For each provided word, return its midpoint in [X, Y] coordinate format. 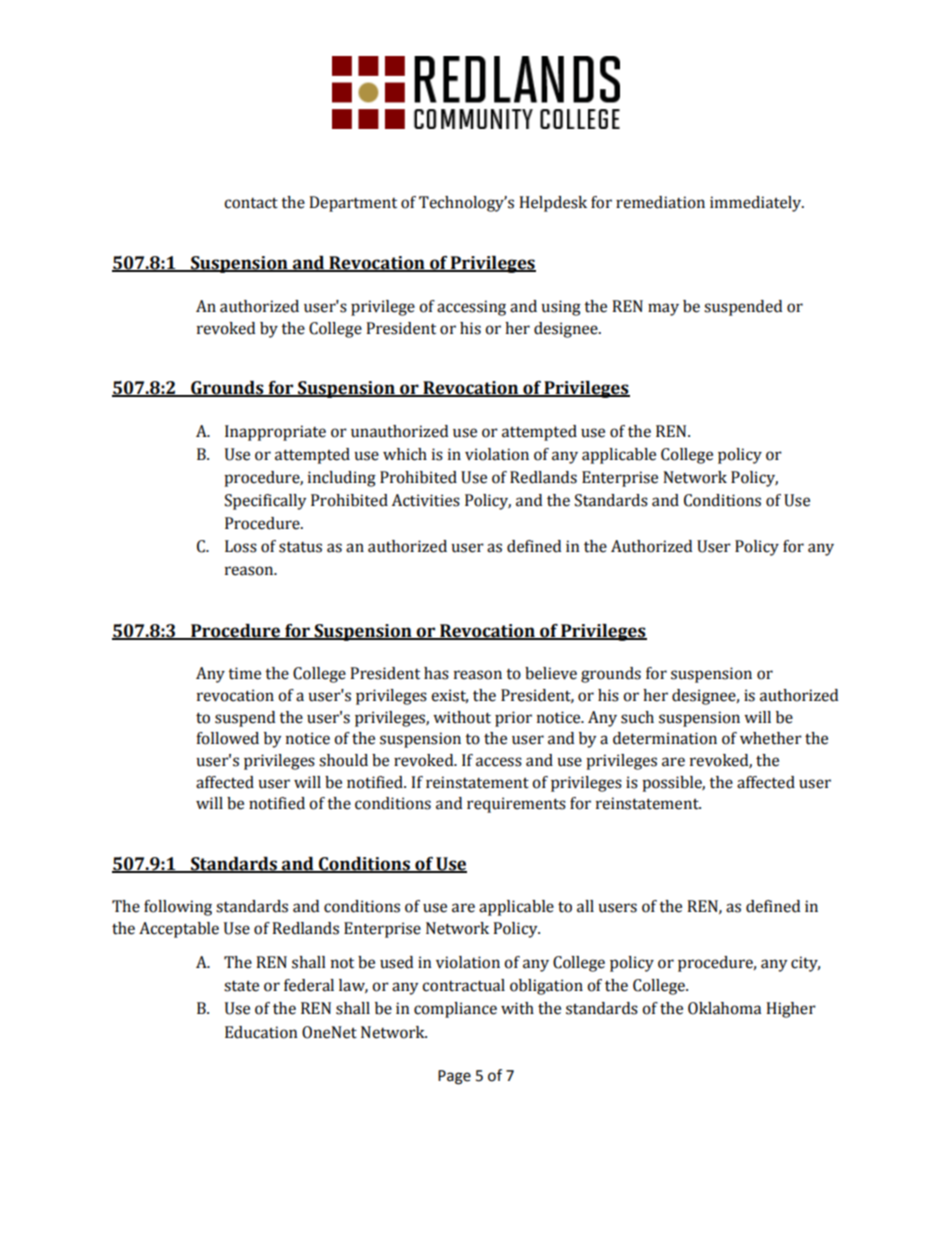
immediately [757, 204]
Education [261, 1032]
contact [251, 203]
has [436, 673]
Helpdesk [553, 204]
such [637, 717]
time [244, 673]
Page [454, 1077]
